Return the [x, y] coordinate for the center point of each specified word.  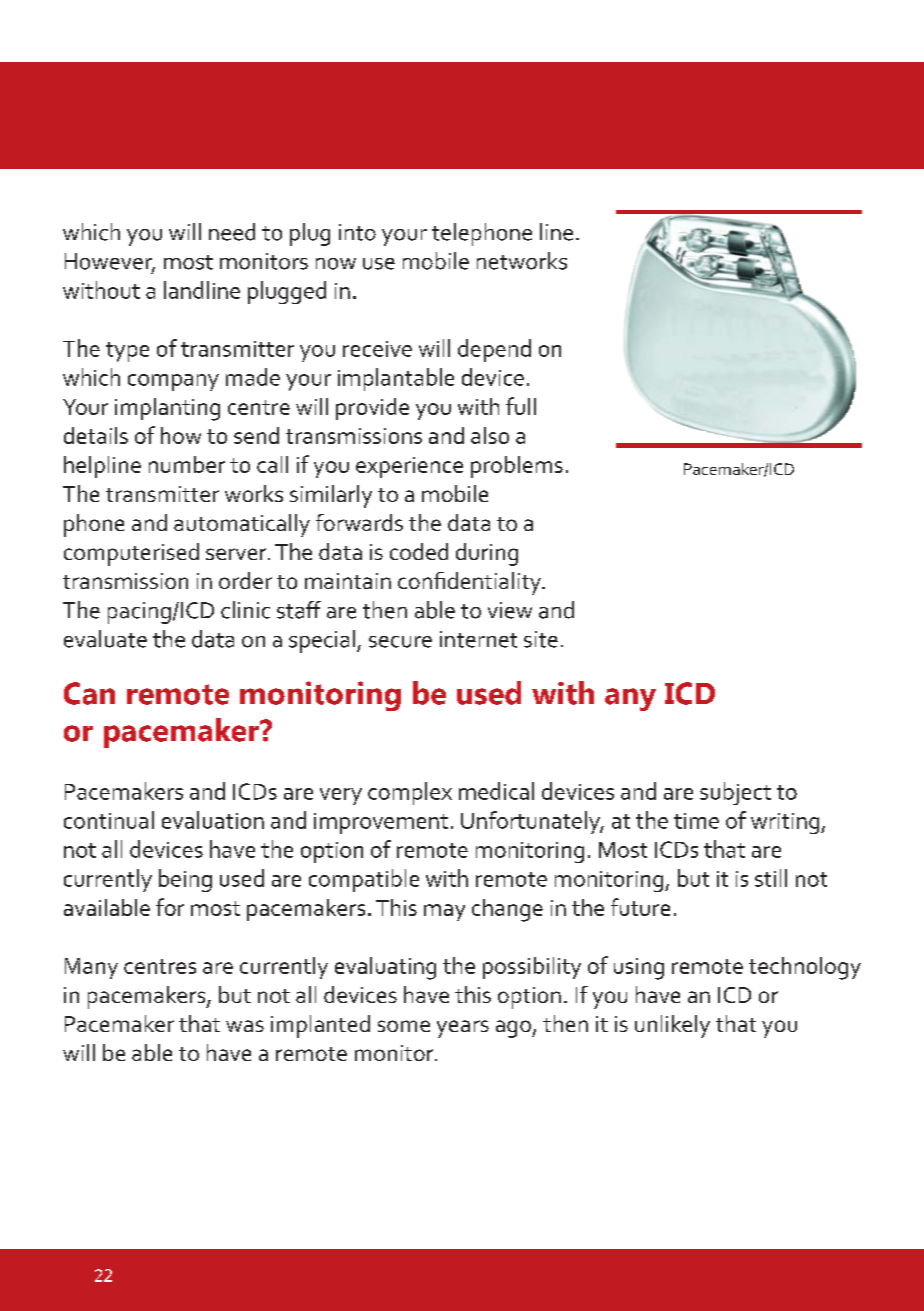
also [490, 435]
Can [89, 693]
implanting [167, 409]
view [510, 610]
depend [494, 350]
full [521, 406]
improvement [381, 823]
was [245, 1026]
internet [478, 639]
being [185, 880]
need [232, 232]
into [357, 232]
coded [419, 551]
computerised [131, 554]
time [696, 821]
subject [735, 793]
